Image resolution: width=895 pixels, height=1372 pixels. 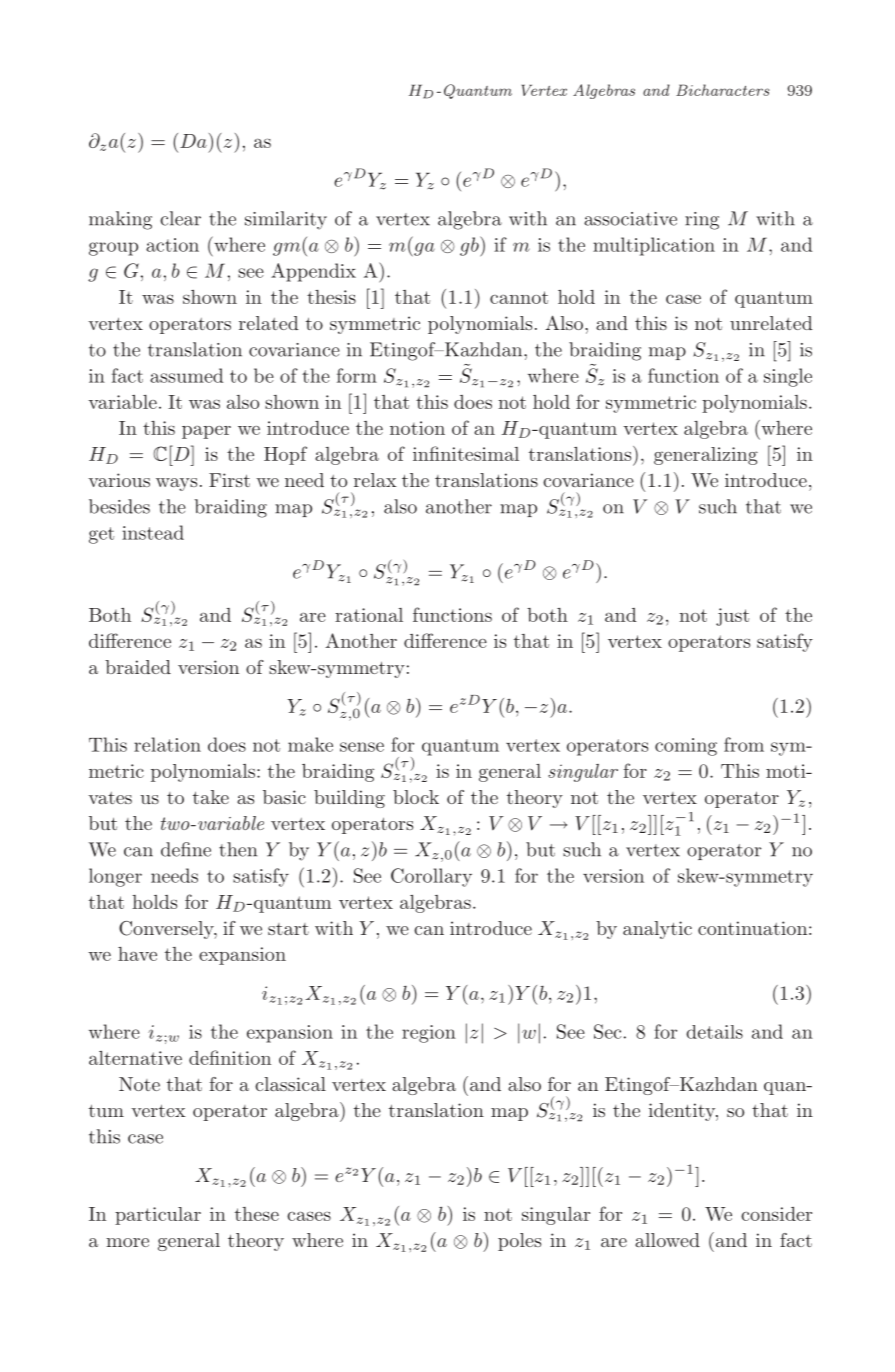 What do you see at coordinates (137, 954) in the document?
I see `have` at bounding box center [137, 954].
